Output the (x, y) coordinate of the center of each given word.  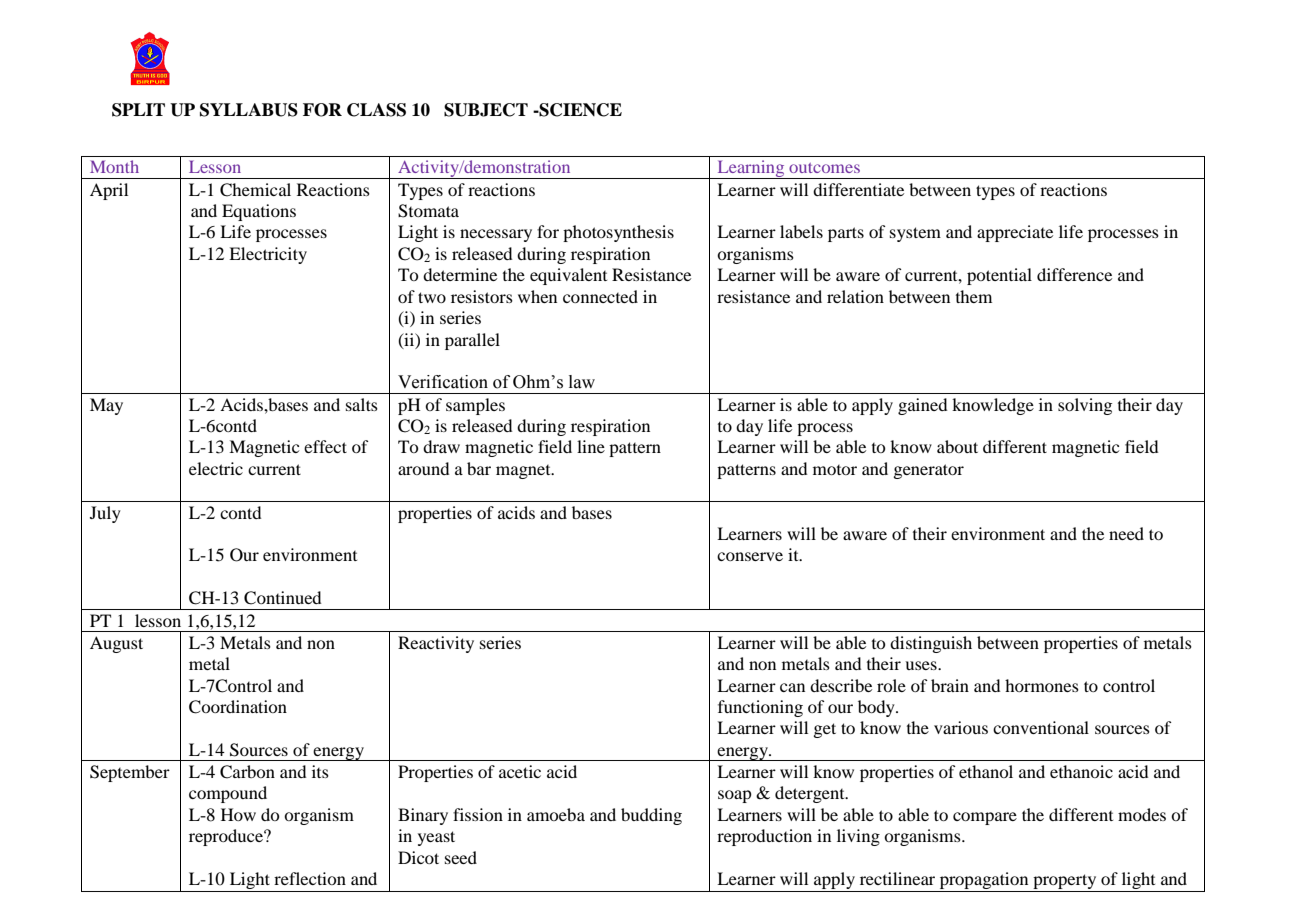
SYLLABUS (249, 110)
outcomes (824, 168)
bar (479, 468)
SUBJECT (486, 110)
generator (928, 471)
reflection (310, 878)
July (105, 514)
